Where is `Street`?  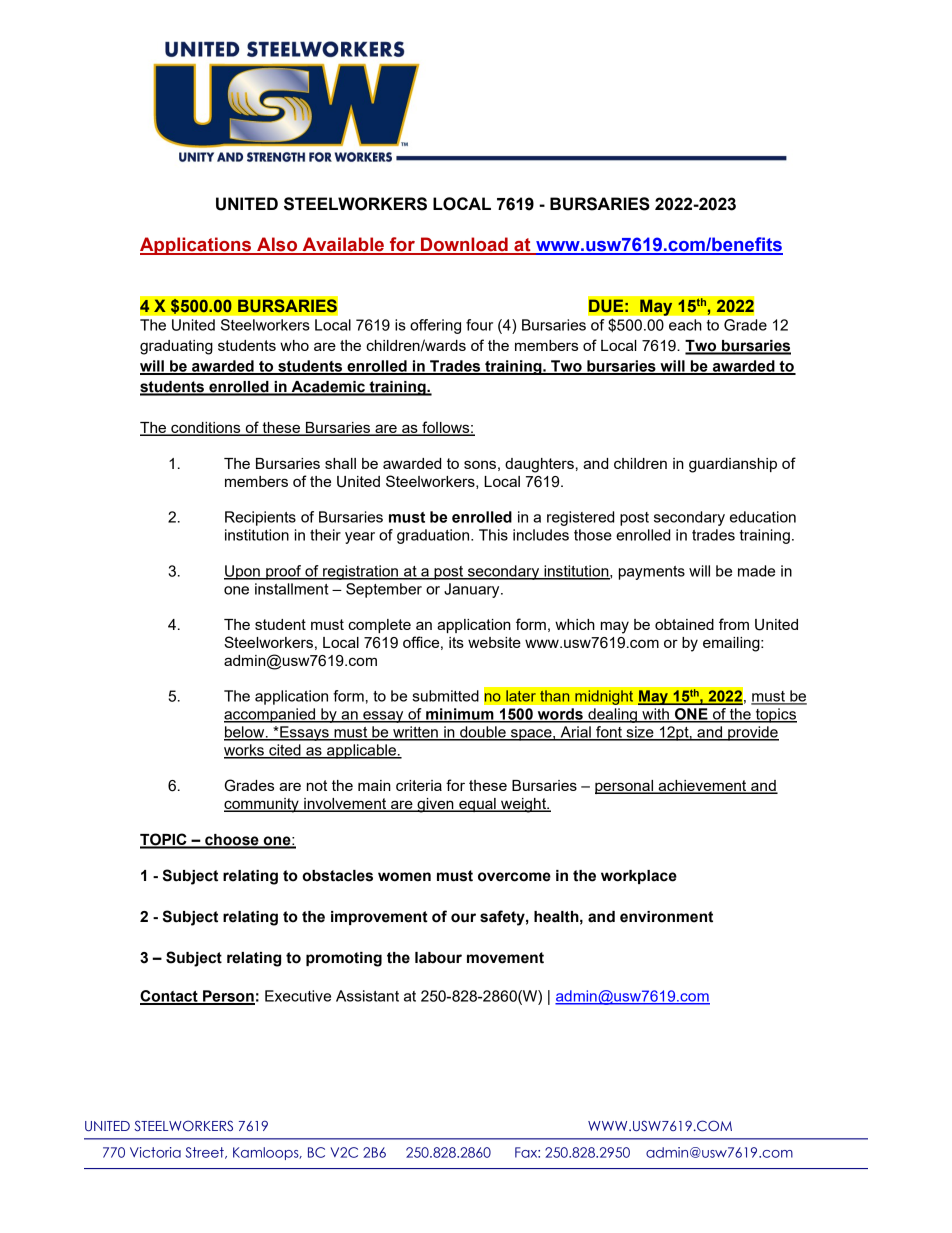
Street is located at coordinates (205, 1153).
